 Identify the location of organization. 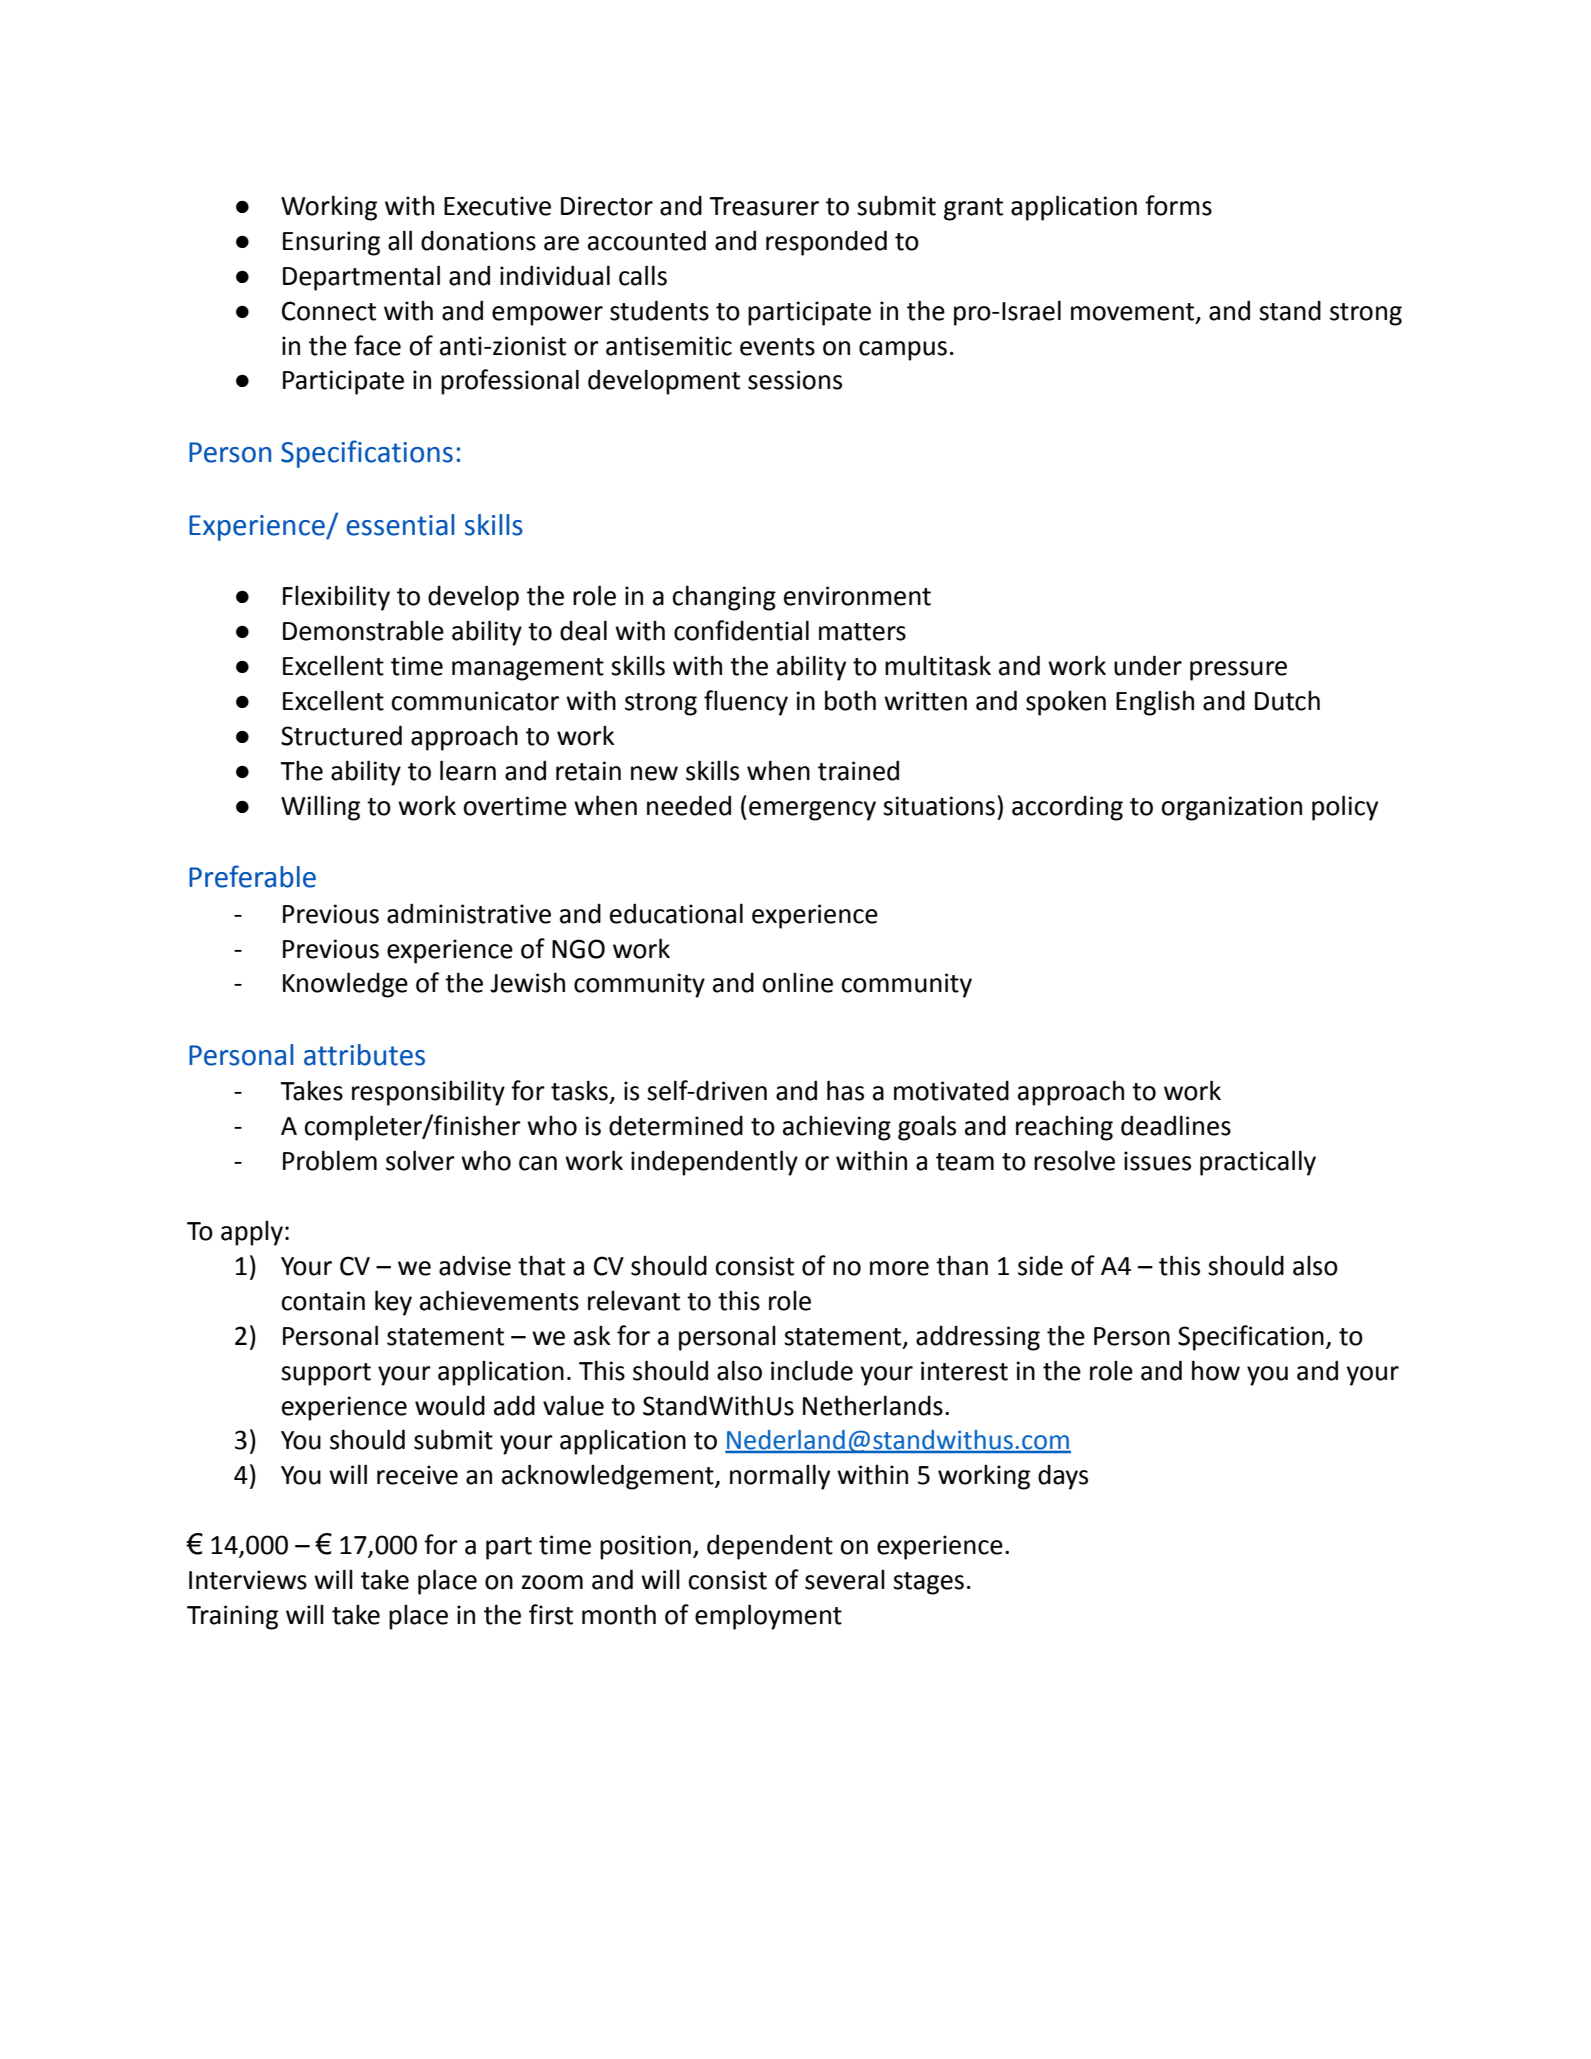
(1231, 808).
